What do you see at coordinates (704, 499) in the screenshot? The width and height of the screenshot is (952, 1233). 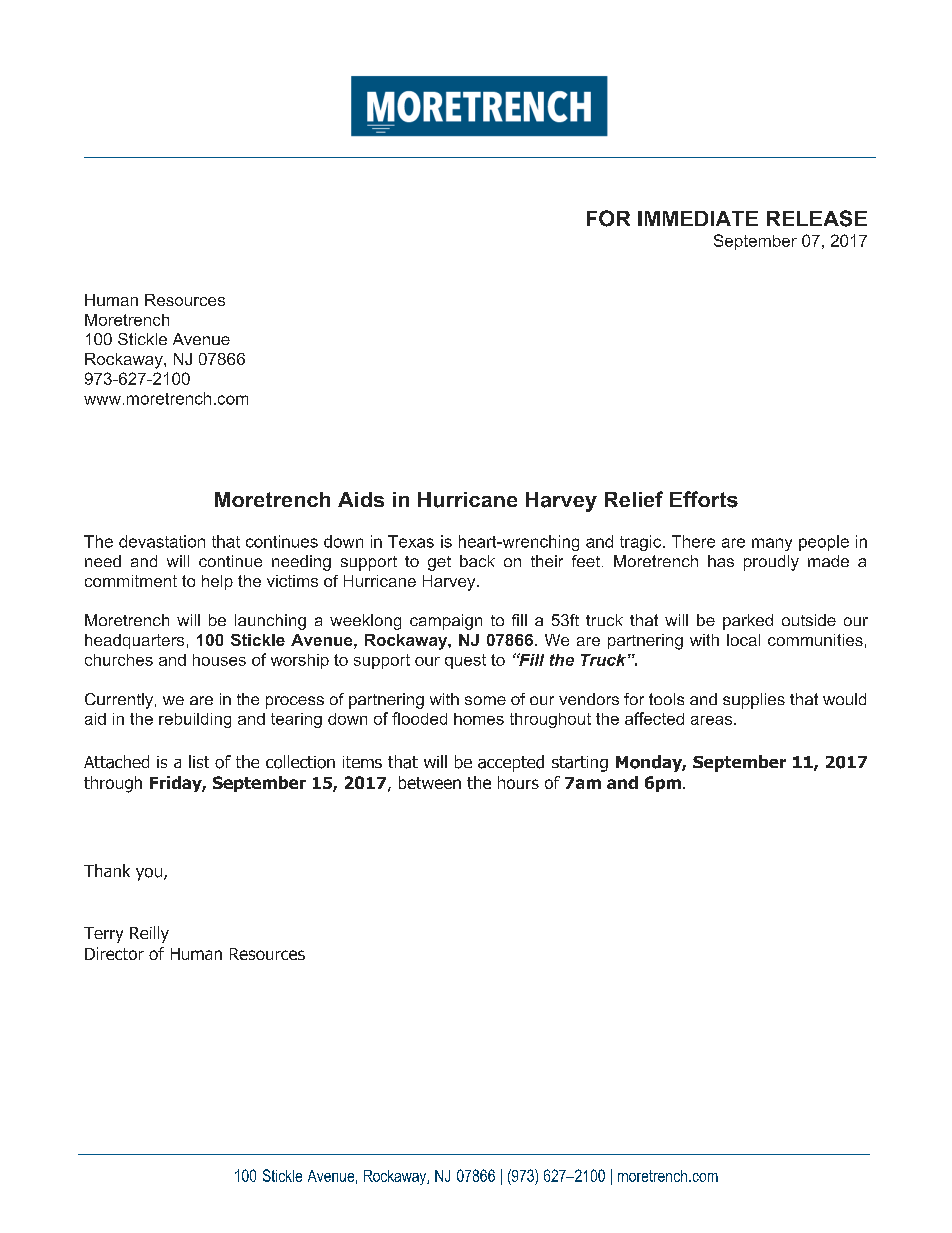 I see `Efforts` at bounding box center [704, 499].
